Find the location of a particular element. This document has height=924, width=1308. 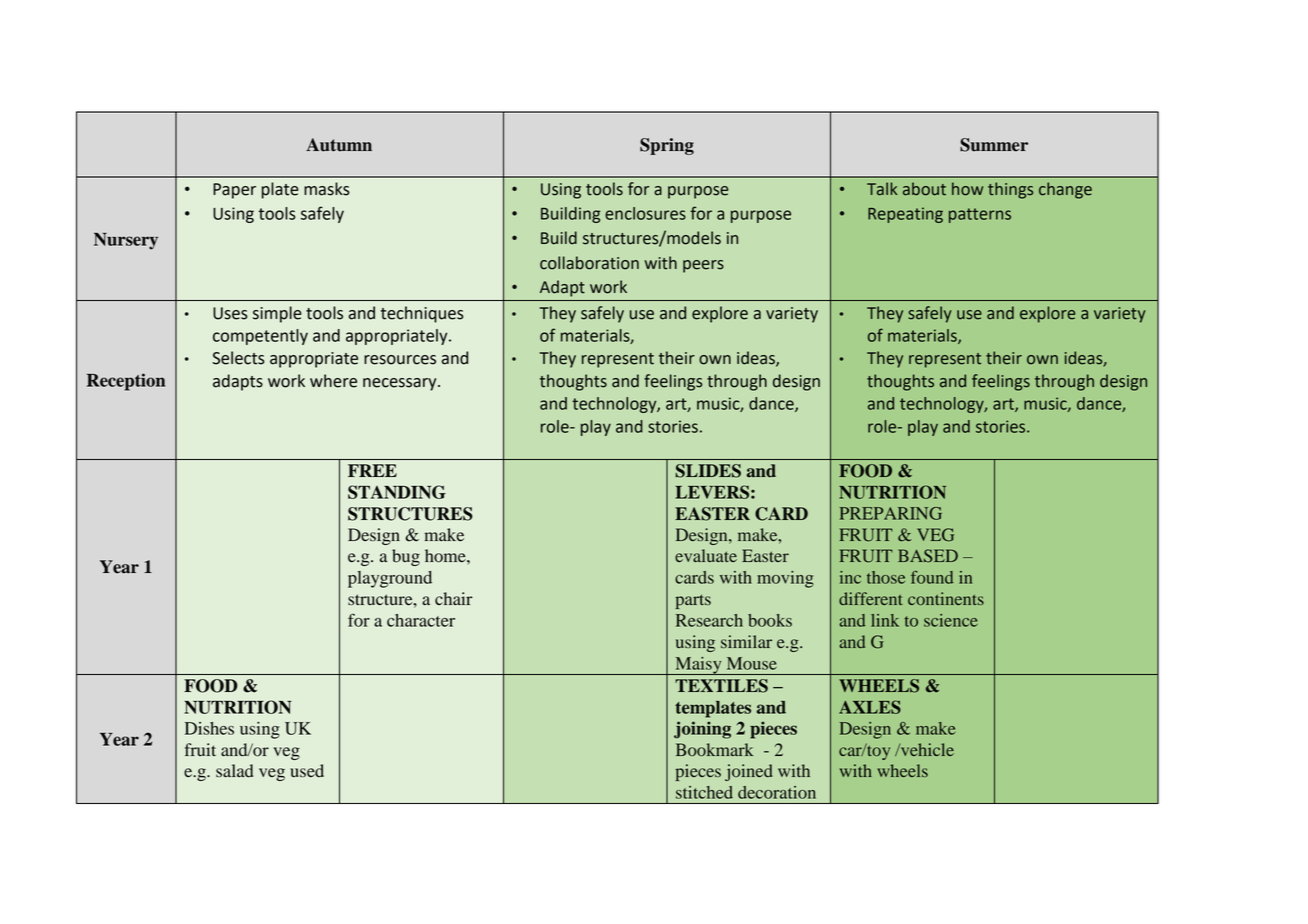

stitched is located at coordinates (704, 792).
